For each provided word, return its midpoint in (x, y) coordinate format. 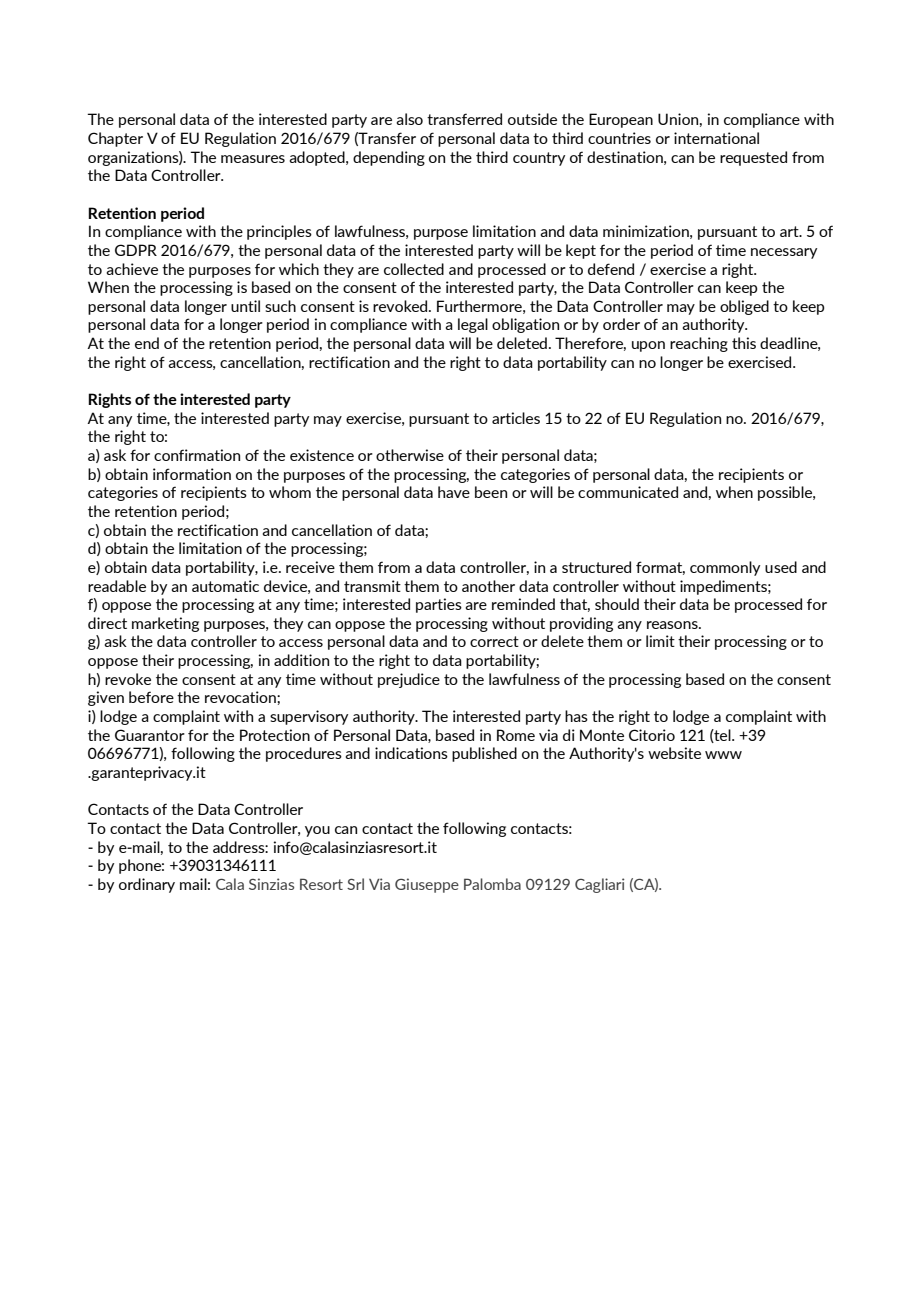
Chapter (115, 139)
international (716, 138)
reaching (699, 344)
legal (473, 325)
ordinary (147, 885)
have (454, 492)
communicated (628, 492)
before (151, 697)
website (674, 753)
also (409, 119)
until (245, 306)
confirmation (197, 455)
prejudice (409, 680)
